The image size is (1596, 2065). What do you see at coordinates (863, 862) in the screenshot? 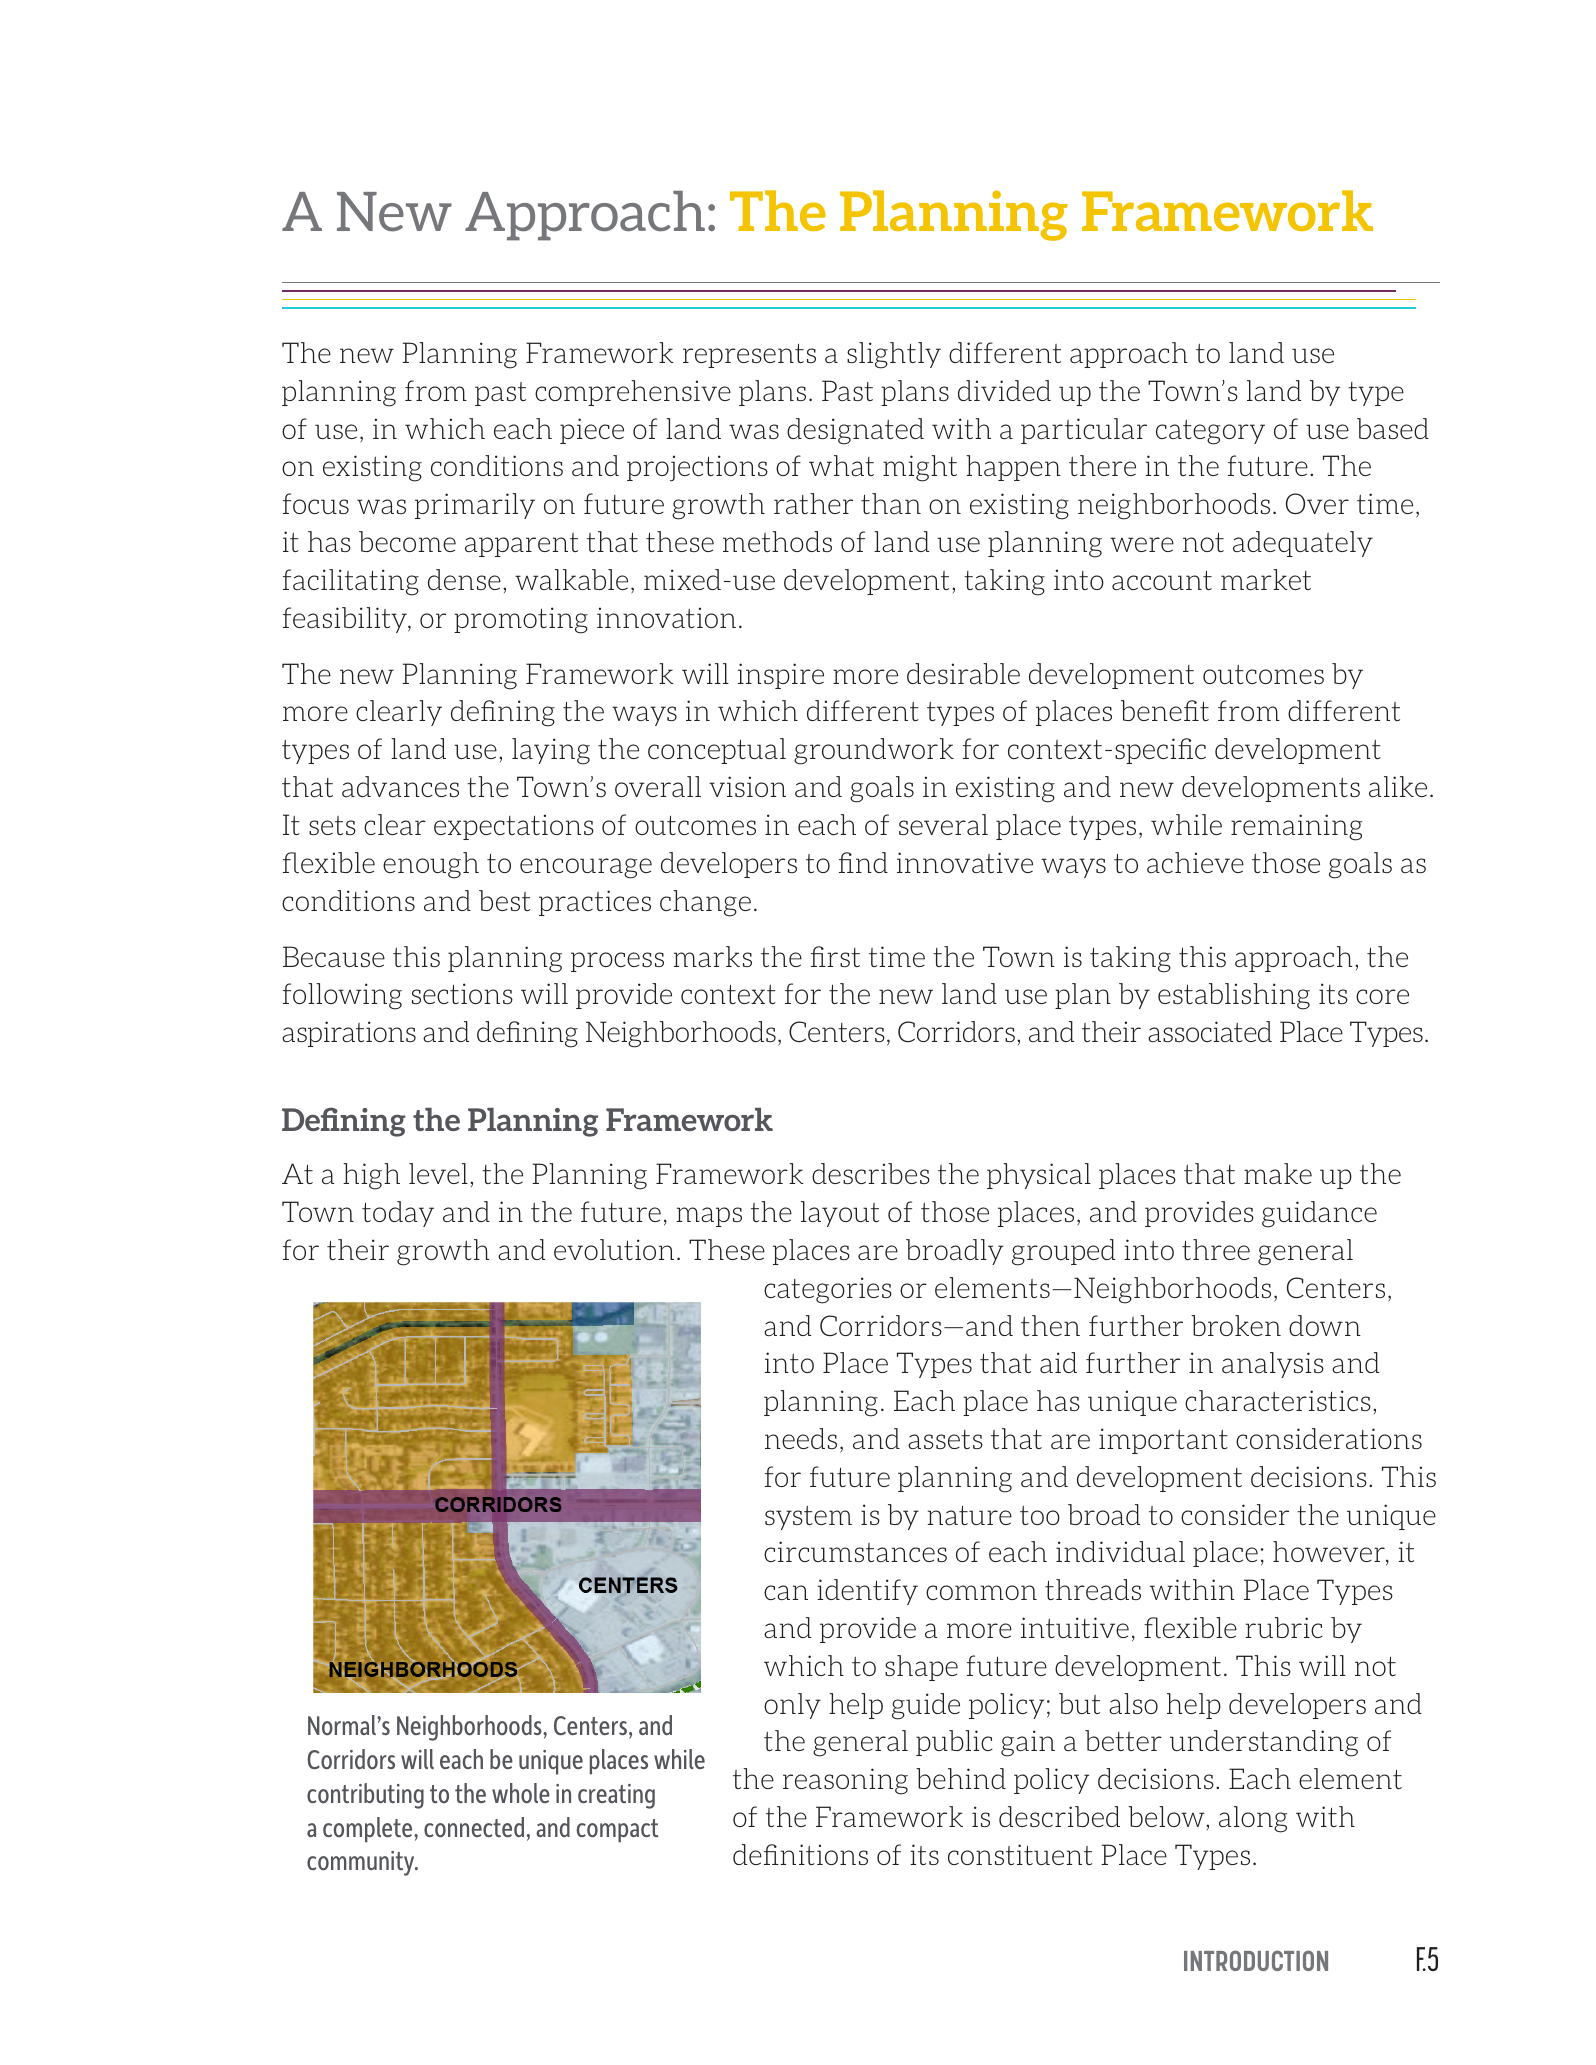
I see `find` at bounding box center [863, 862].
